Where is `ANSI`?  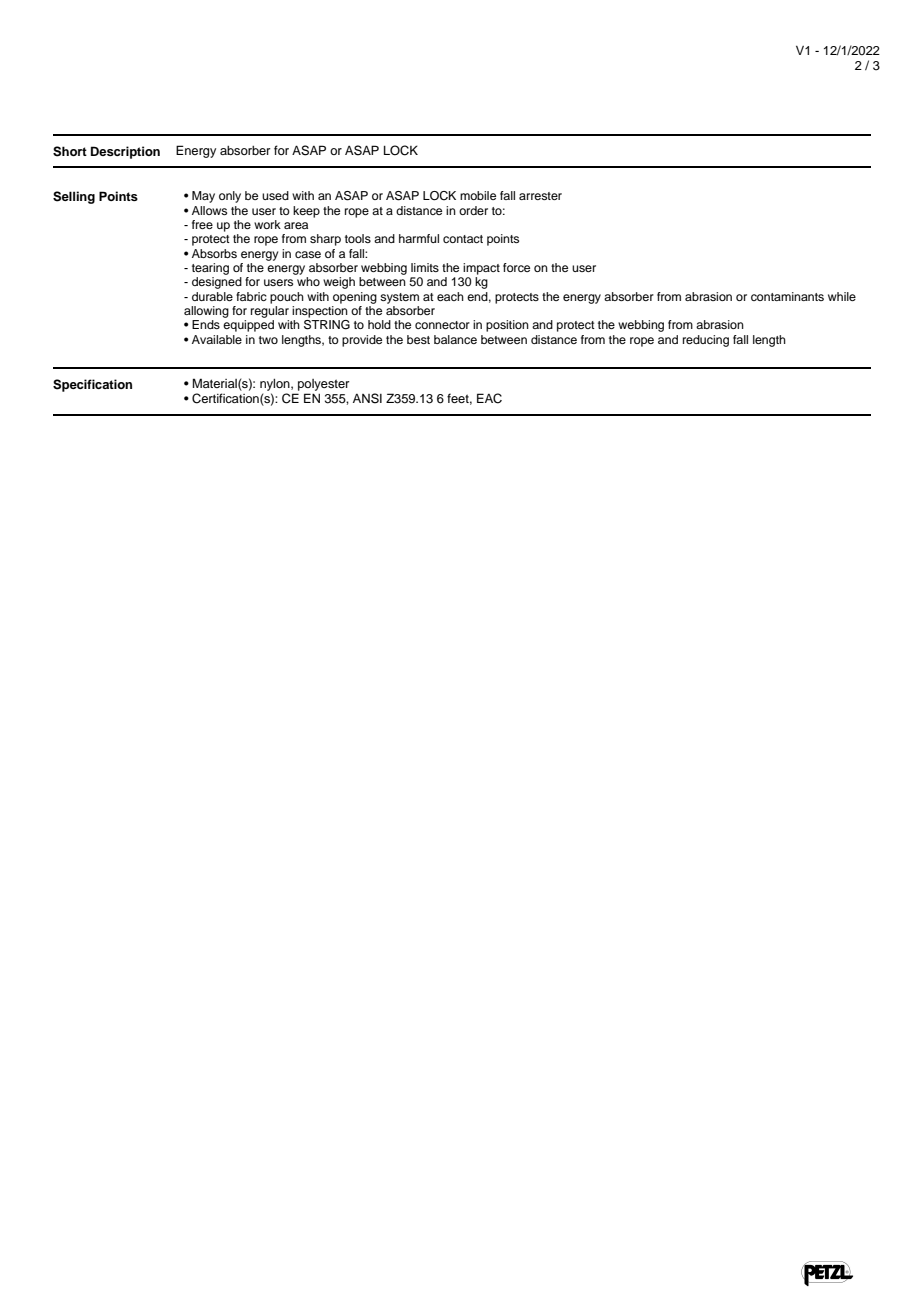
ANSI is located at coordinates (367, 398).
